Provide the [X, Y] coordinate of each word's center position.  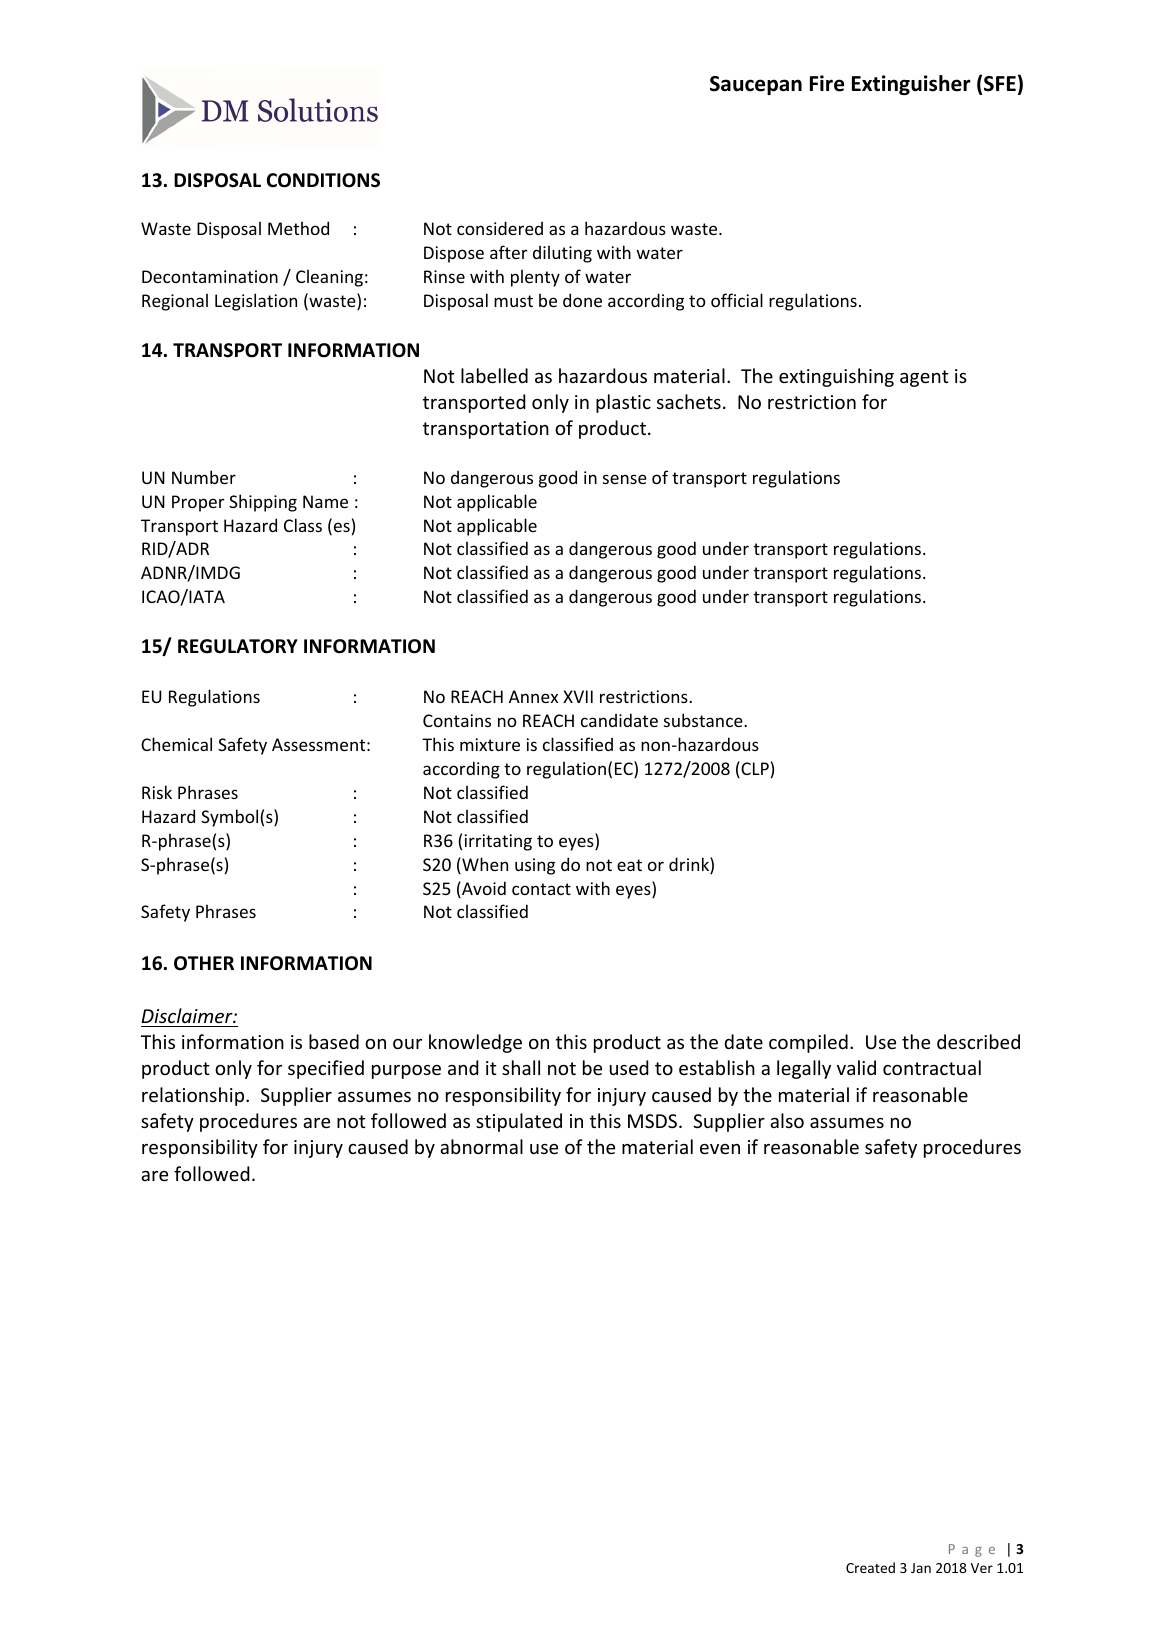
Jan [921, 1568]
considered [500, 228]
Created [870, 1567]
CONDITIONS [323, 180]
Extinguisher [911, 85]
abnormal [481, 1146]
